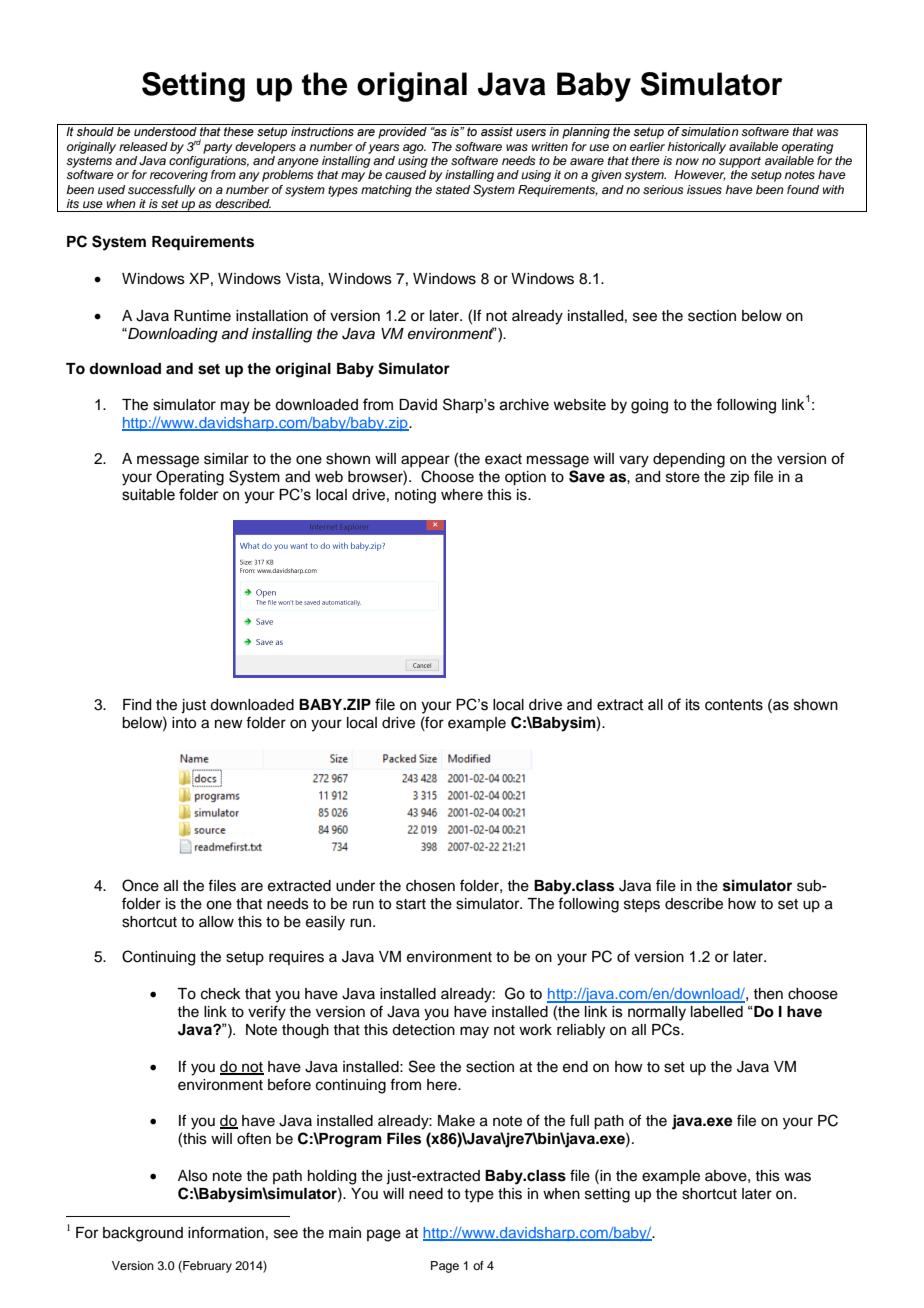 The height and width of the document is (1308, 924). Describe the element at coordinates (430, 886) in the document. I see `chosen` at that location.
